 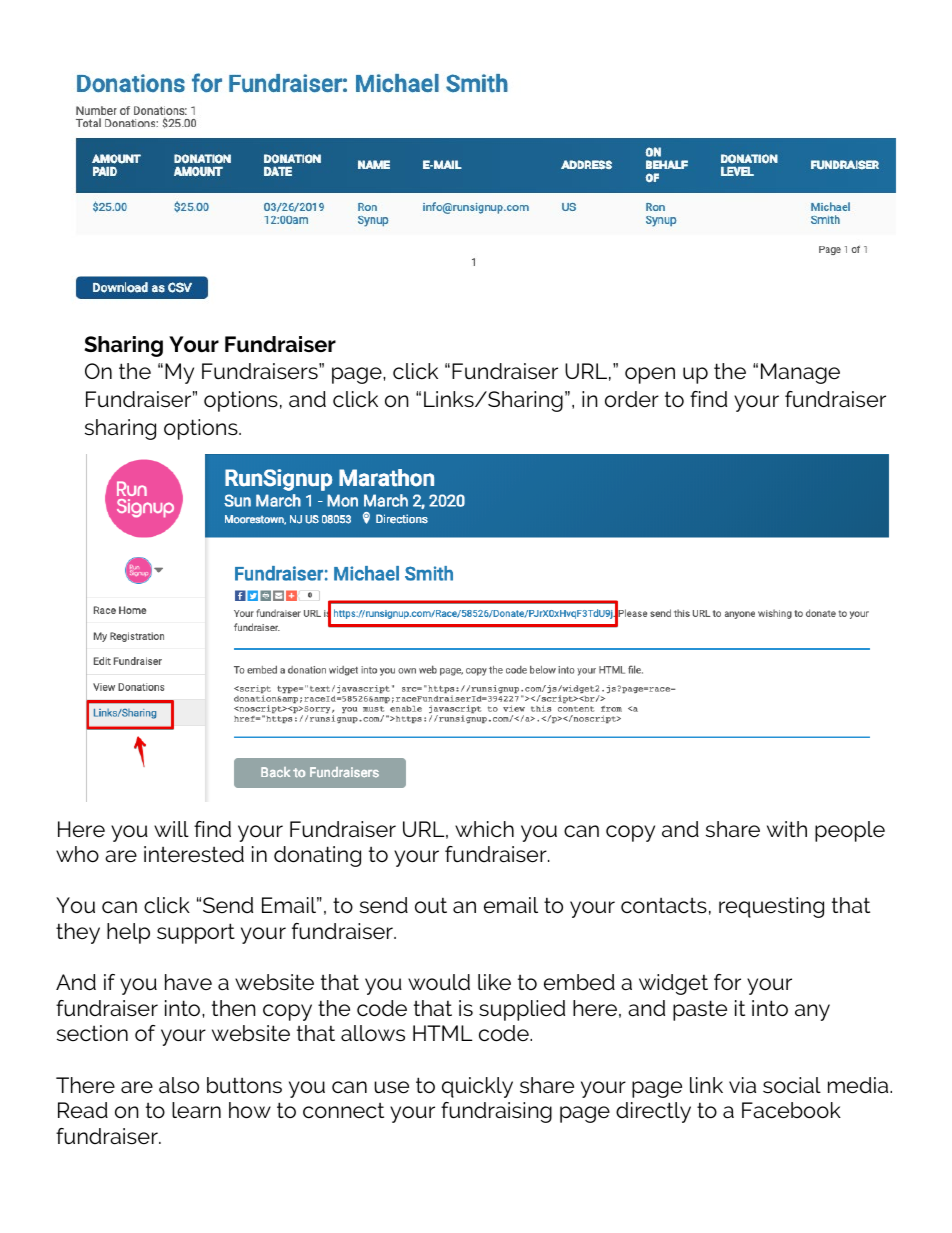 I want to click on via, so click(x=742, y=1085).
